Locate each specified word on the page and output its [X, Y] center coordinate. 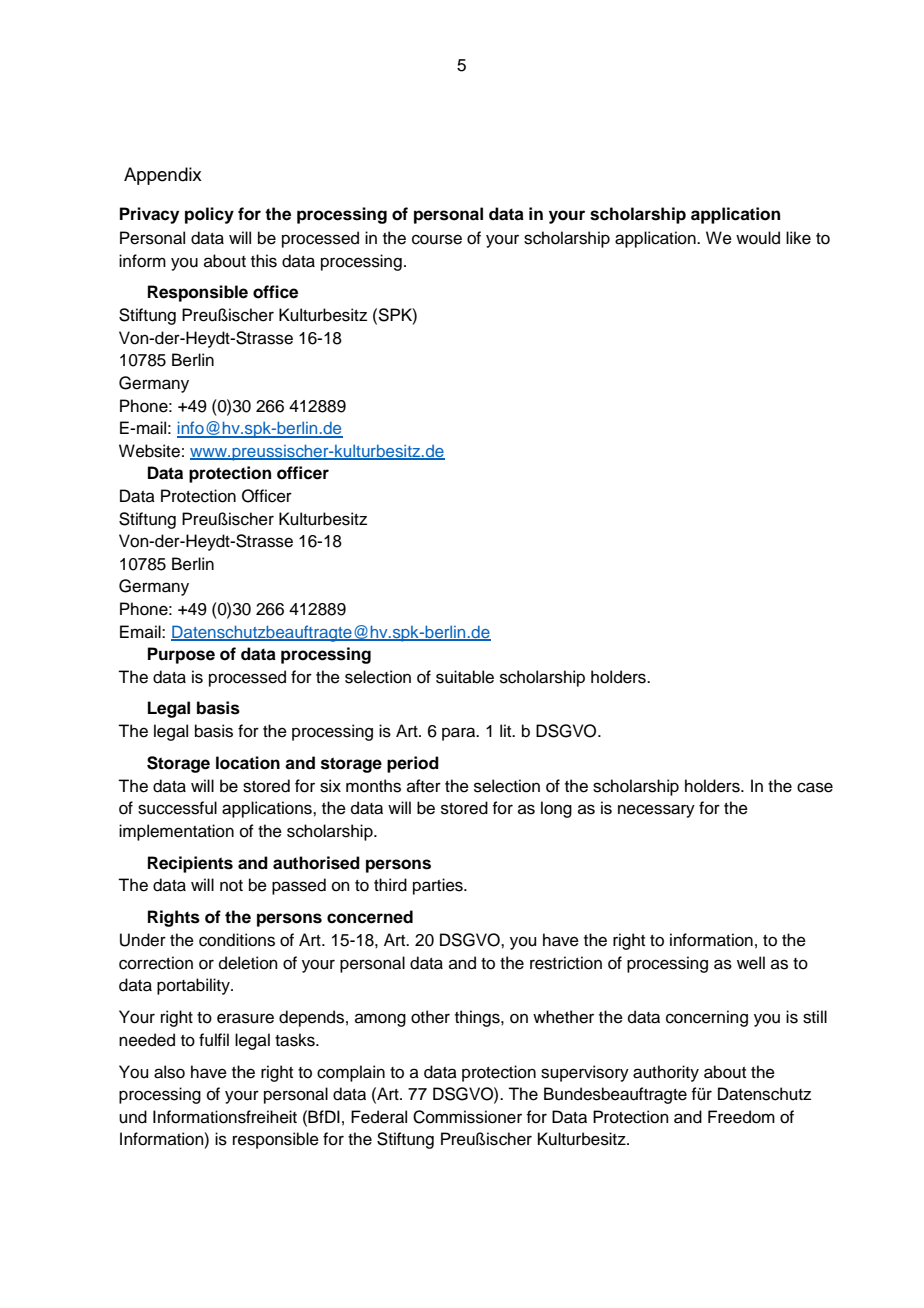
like [798, 238]
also [169, 1072]
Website [149, 451]
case [815, 787]
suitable [465, 677]
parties [439, 886]
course [437, 239]
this [264, 261]
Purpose [181, 655]
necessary [656, 811]
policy [209, 215]
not [231, 886]
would [758, 238]
